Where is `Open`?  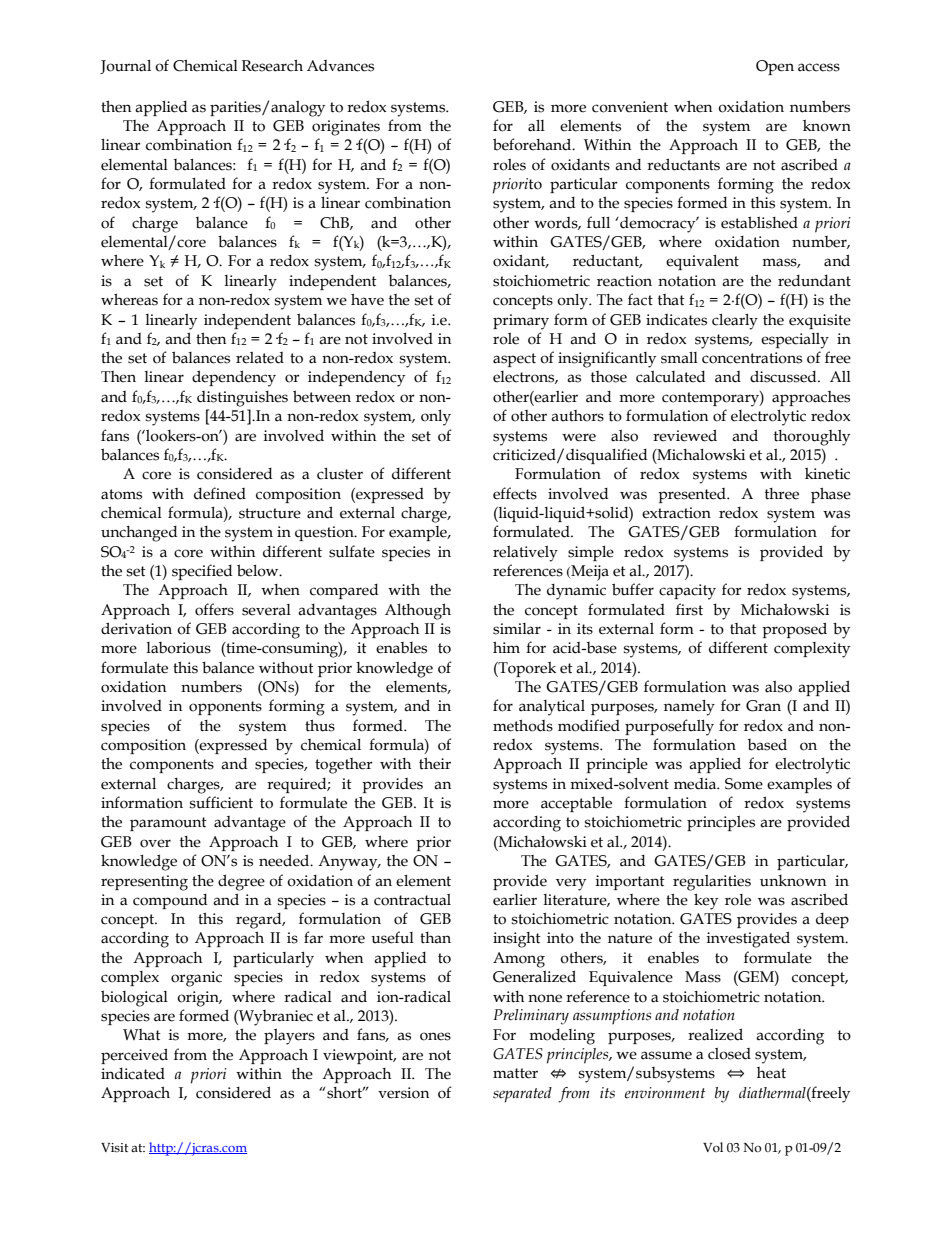 Open is located at coordinates (775, 67).
